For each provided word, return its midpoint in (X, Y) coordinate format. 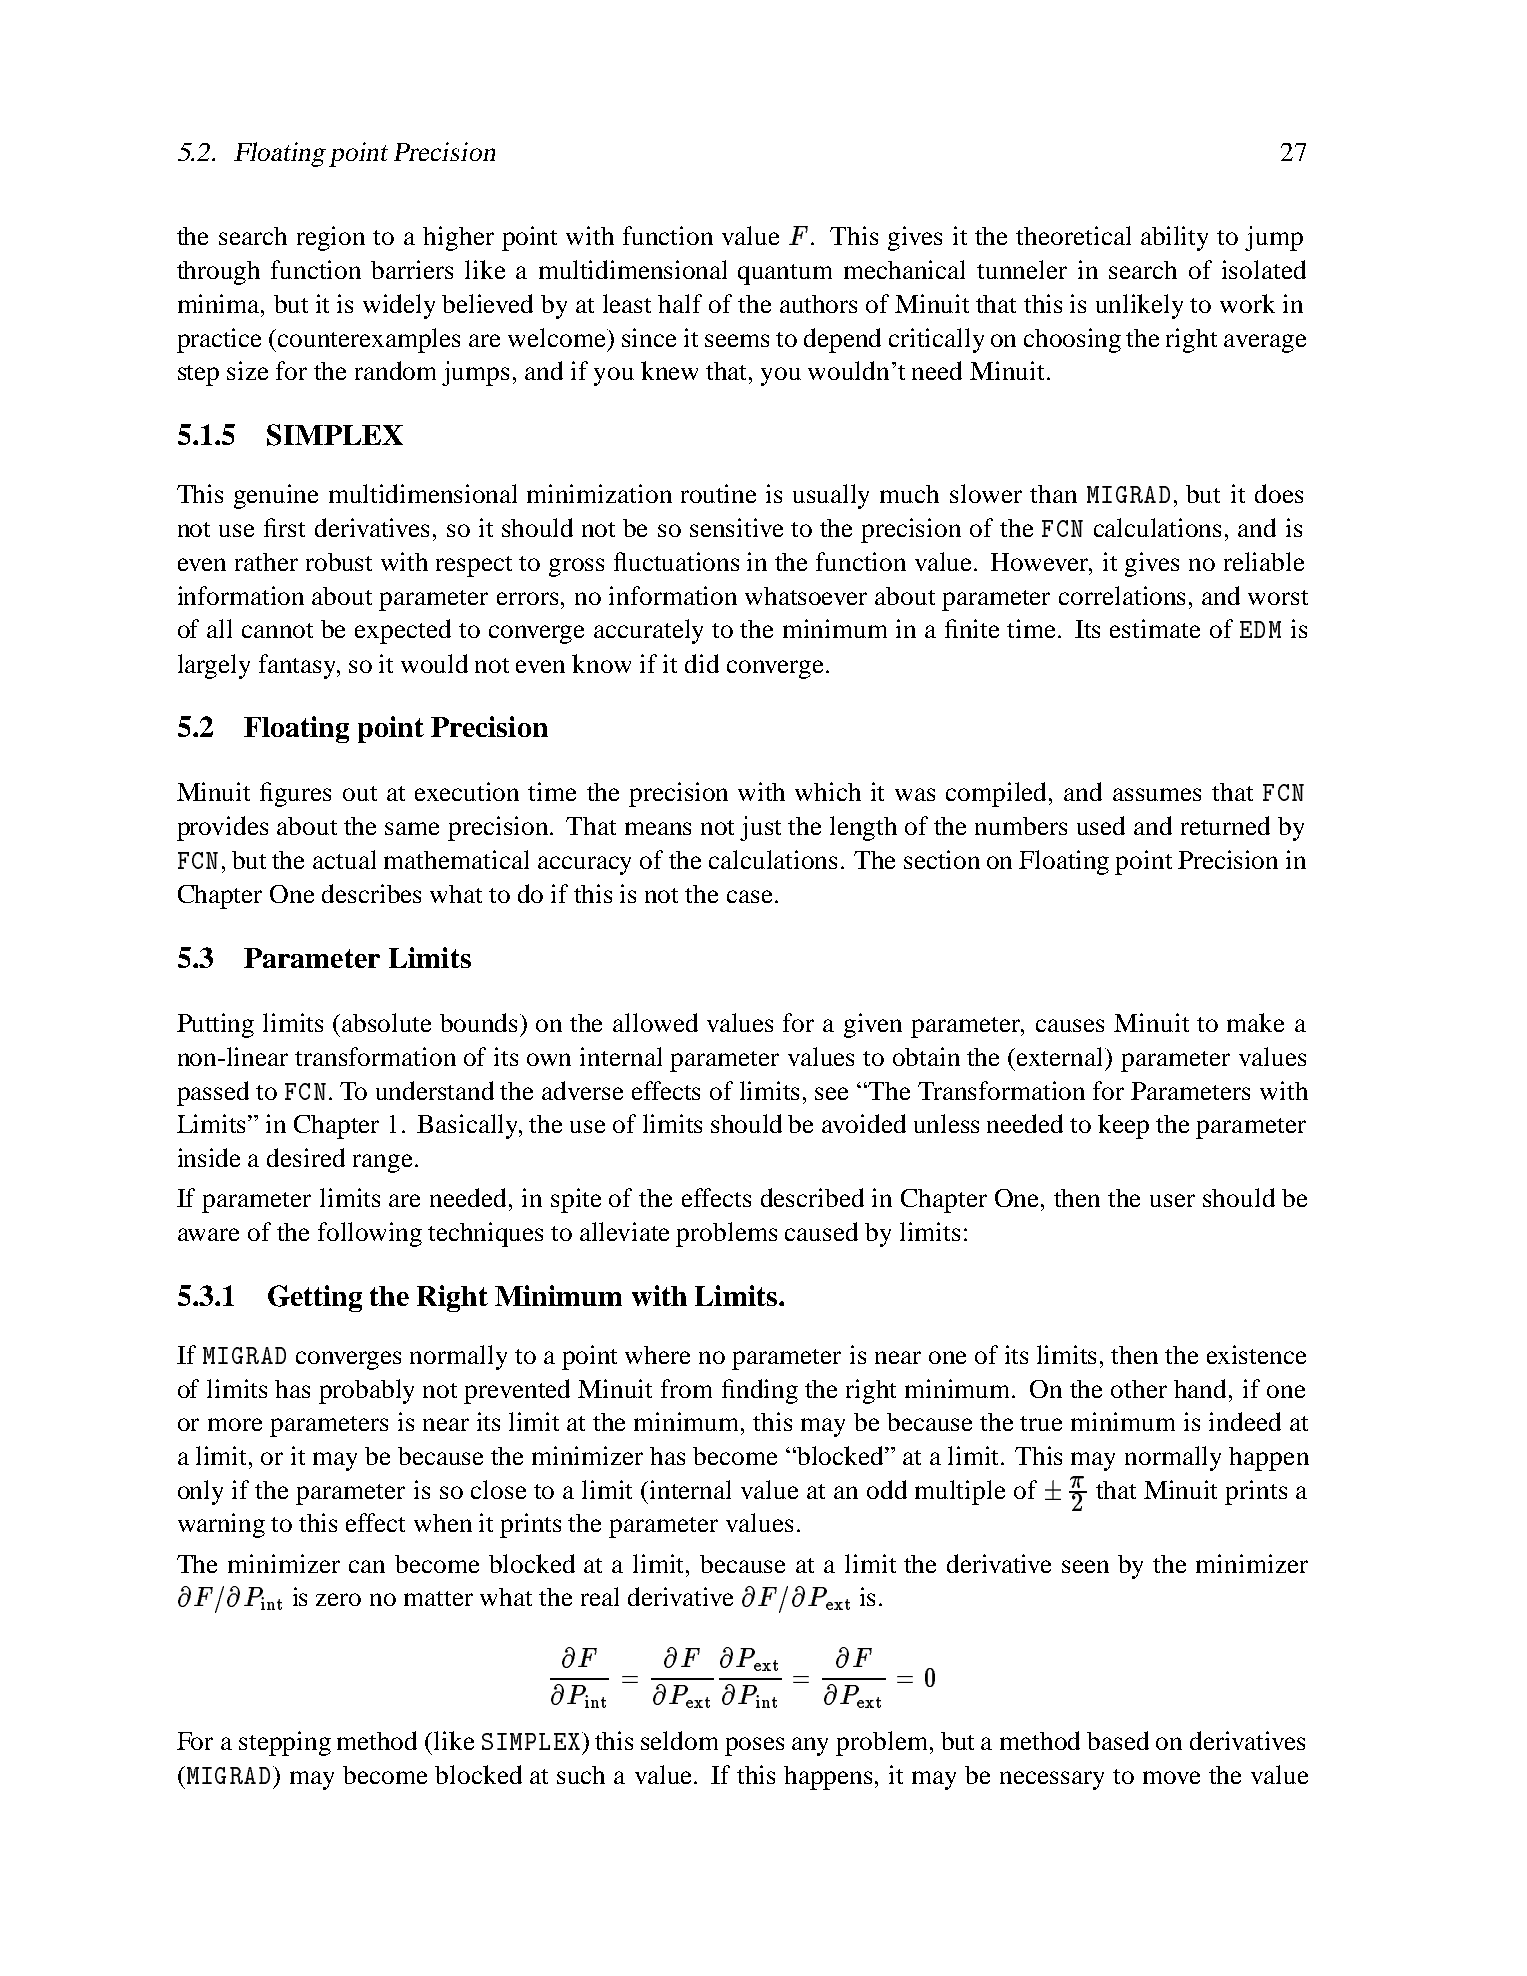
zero (338, 1599)
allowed (655, 1022)
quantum (785, 274)
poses (754, 1746)
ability (1174, 238)
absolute (386, 1022)
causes (1070, 1025)
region (331, 238)
